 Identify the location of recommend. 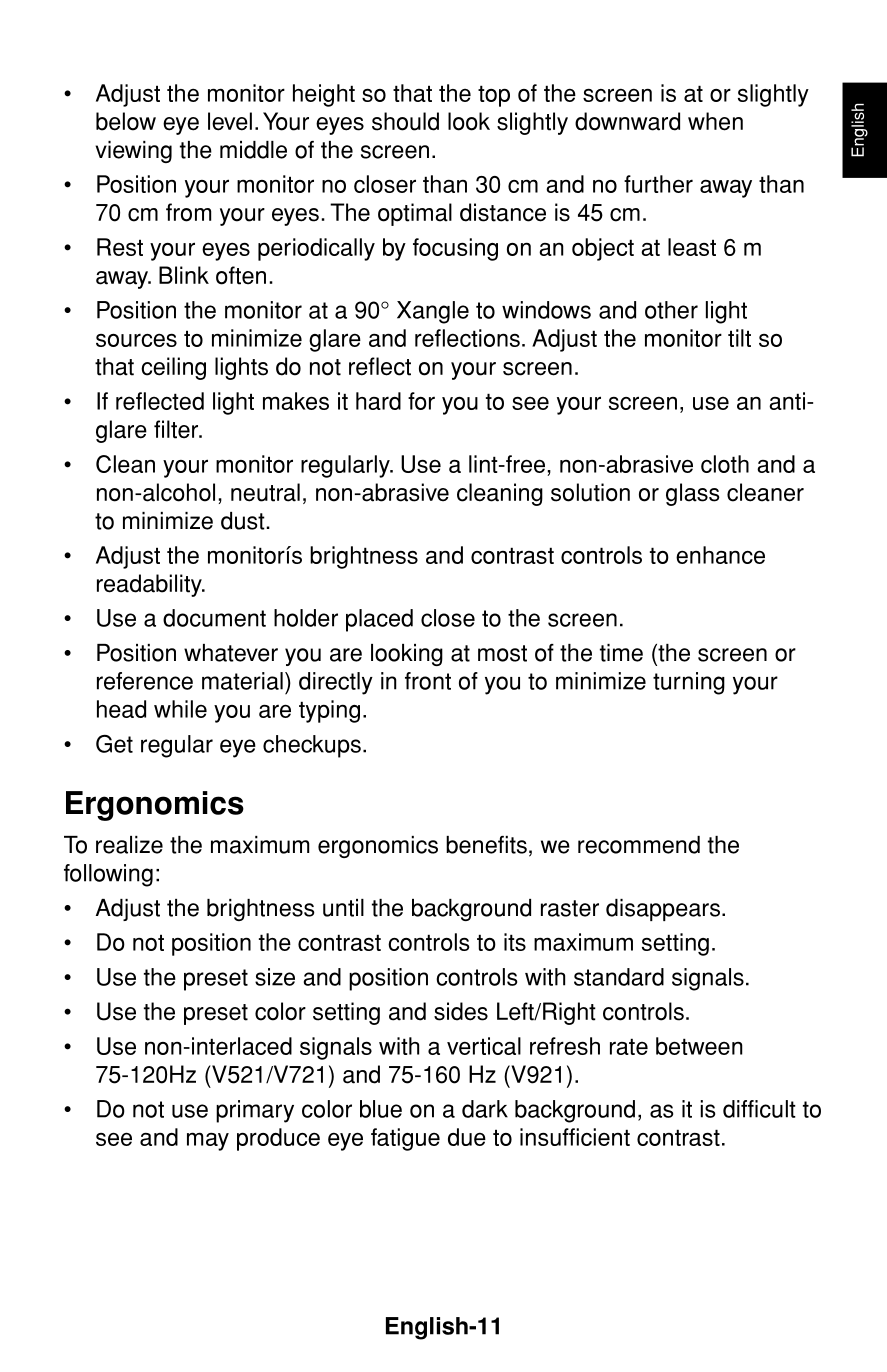
(639, 845).
